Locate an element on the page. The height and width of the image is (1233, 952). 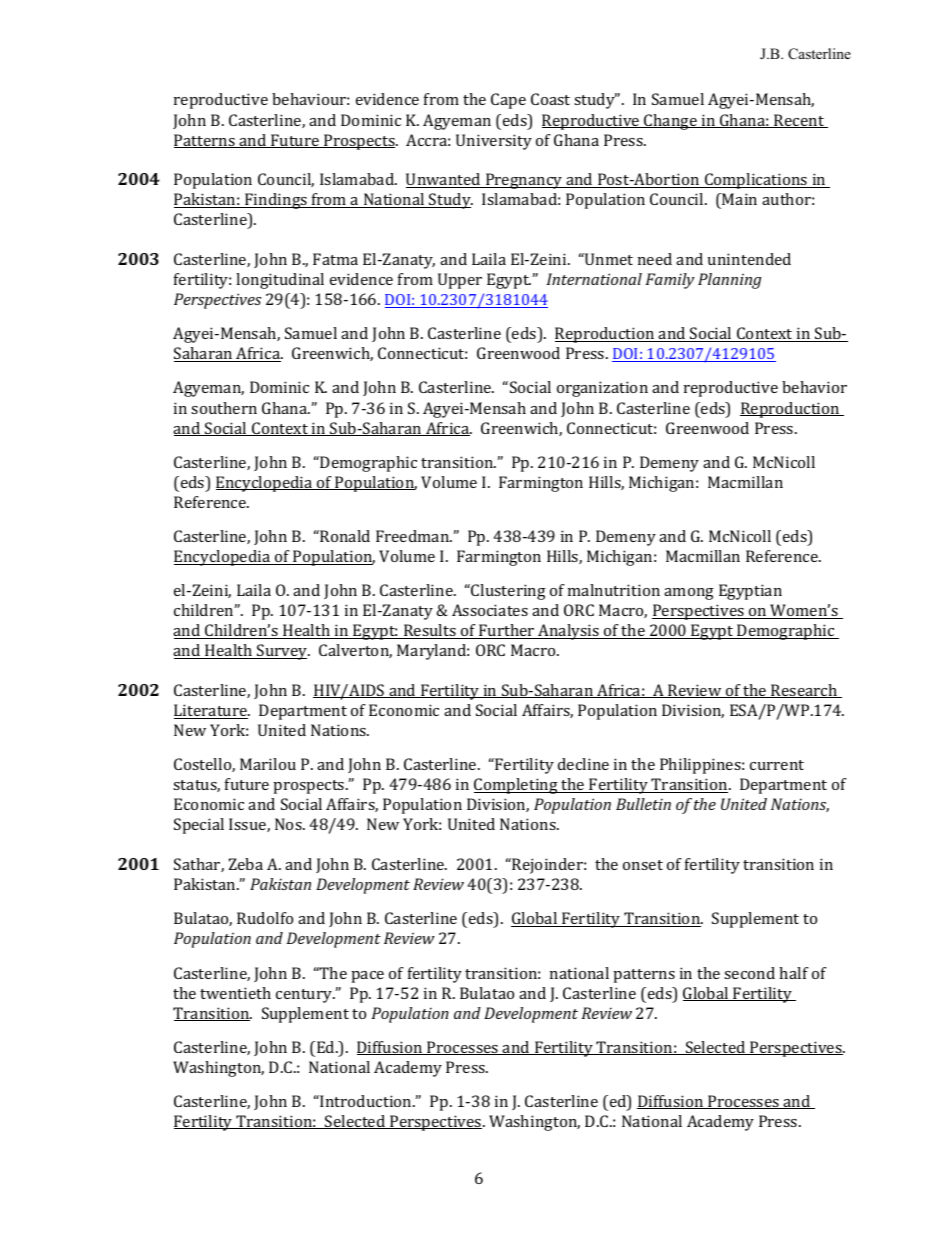
University is located at coordinates (494, 142).
